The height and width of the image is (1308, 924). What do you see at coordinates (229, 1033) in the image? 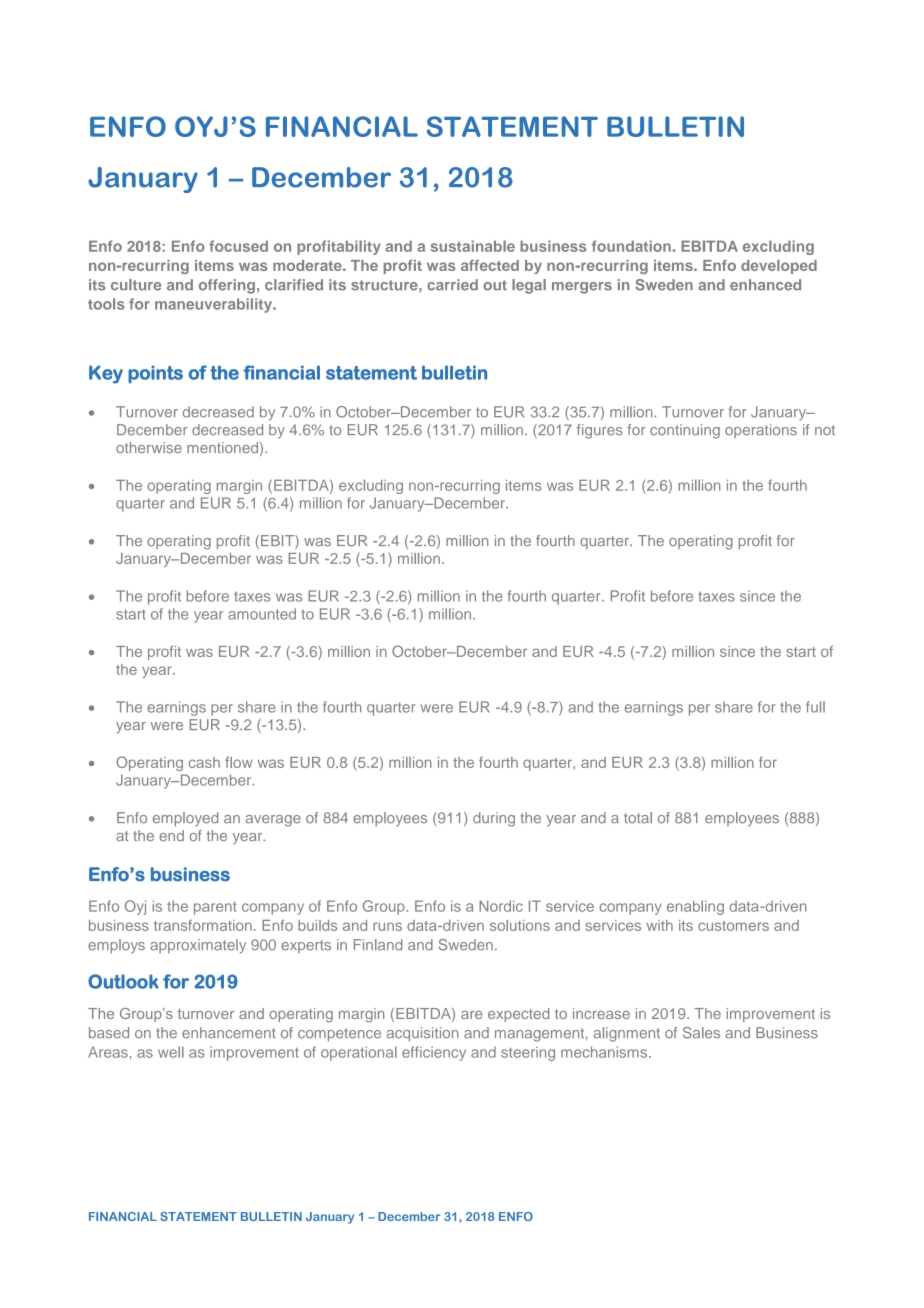
I see `enhancement` at bounding box center [229, 1033].
